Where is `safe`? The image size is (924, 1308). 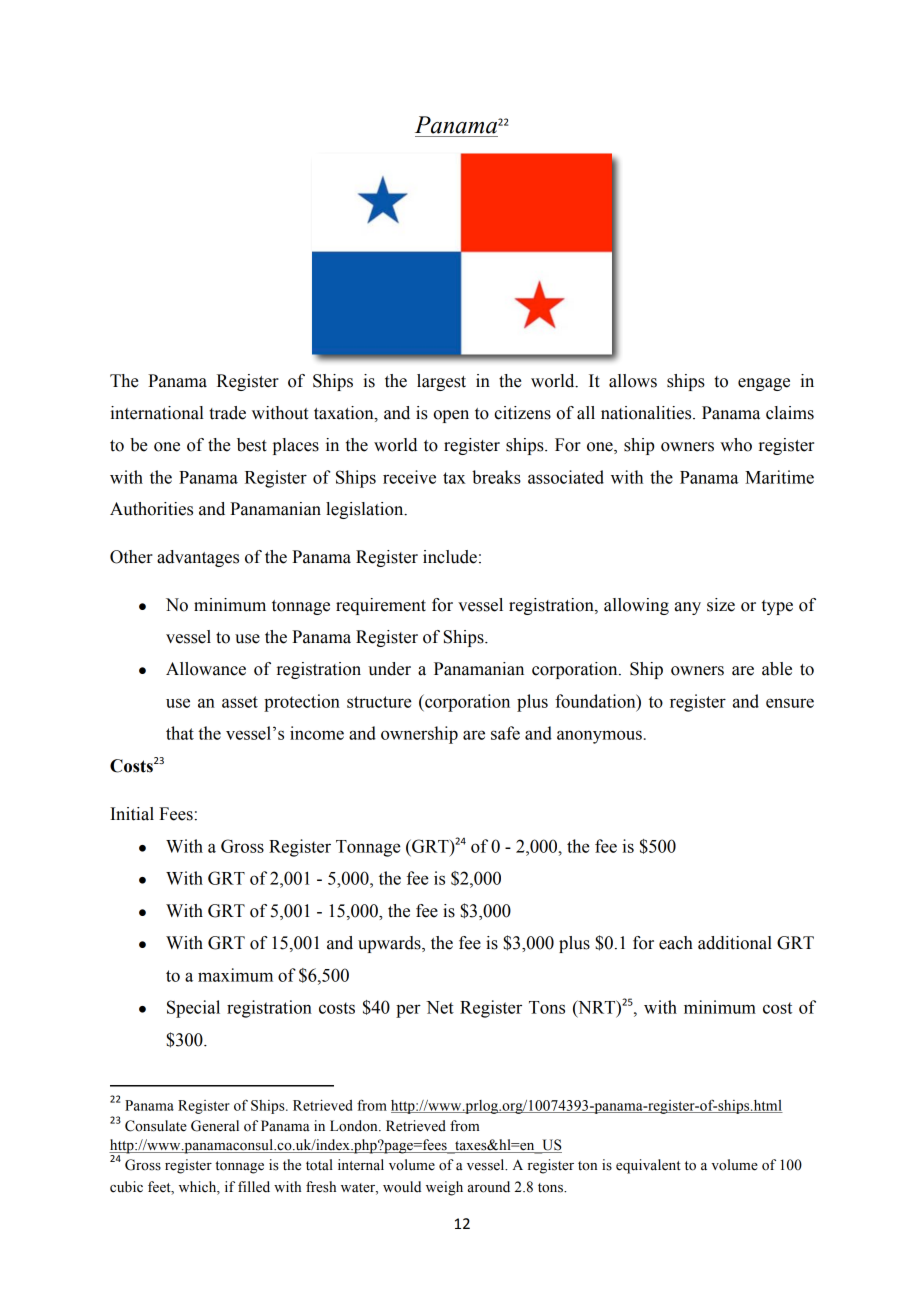
safe is located at coordinates (505, 733).
